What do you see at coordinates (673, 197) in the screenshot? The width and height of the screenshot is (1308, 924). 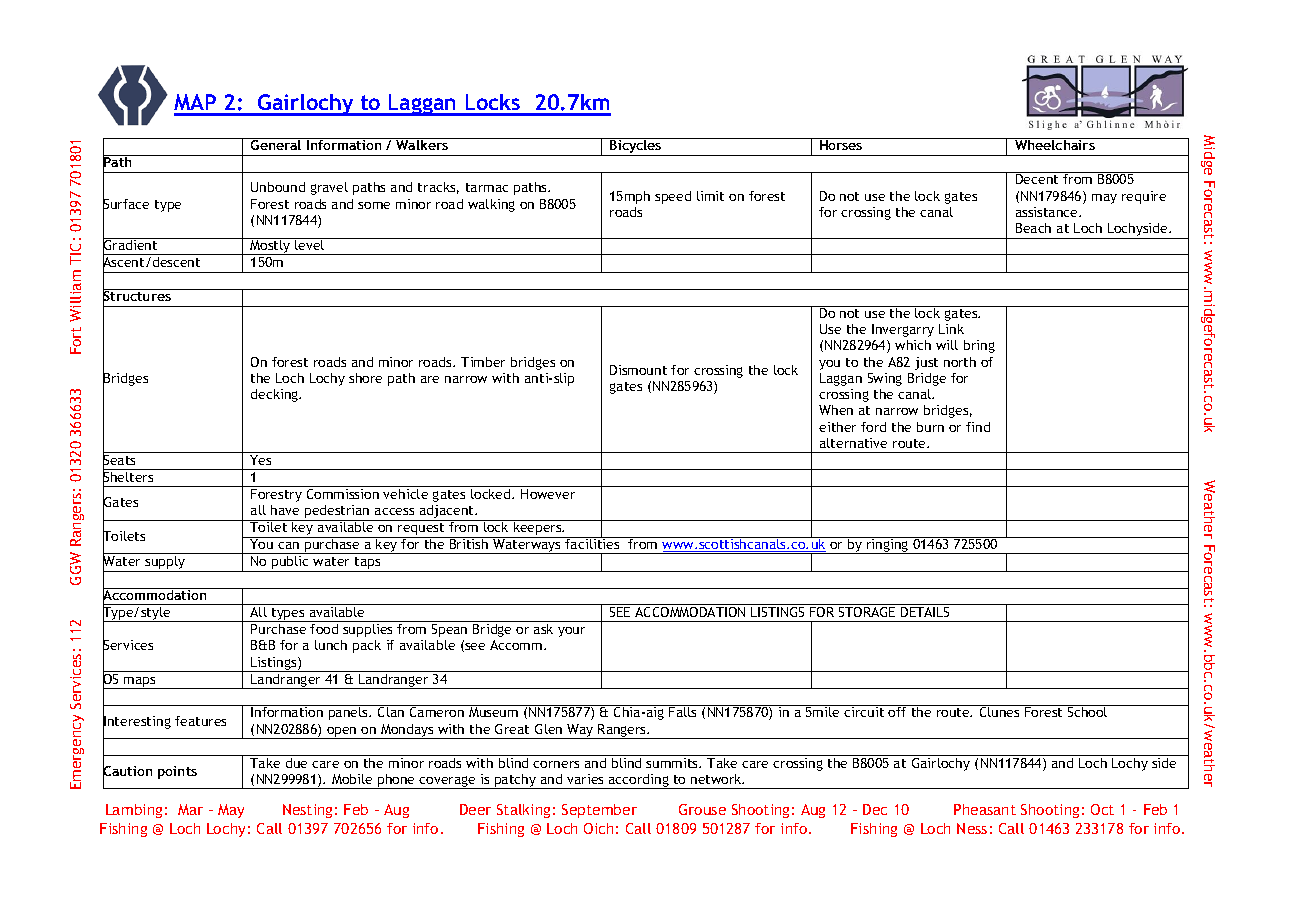 I see `speed` at bounding box center [673, 197].
